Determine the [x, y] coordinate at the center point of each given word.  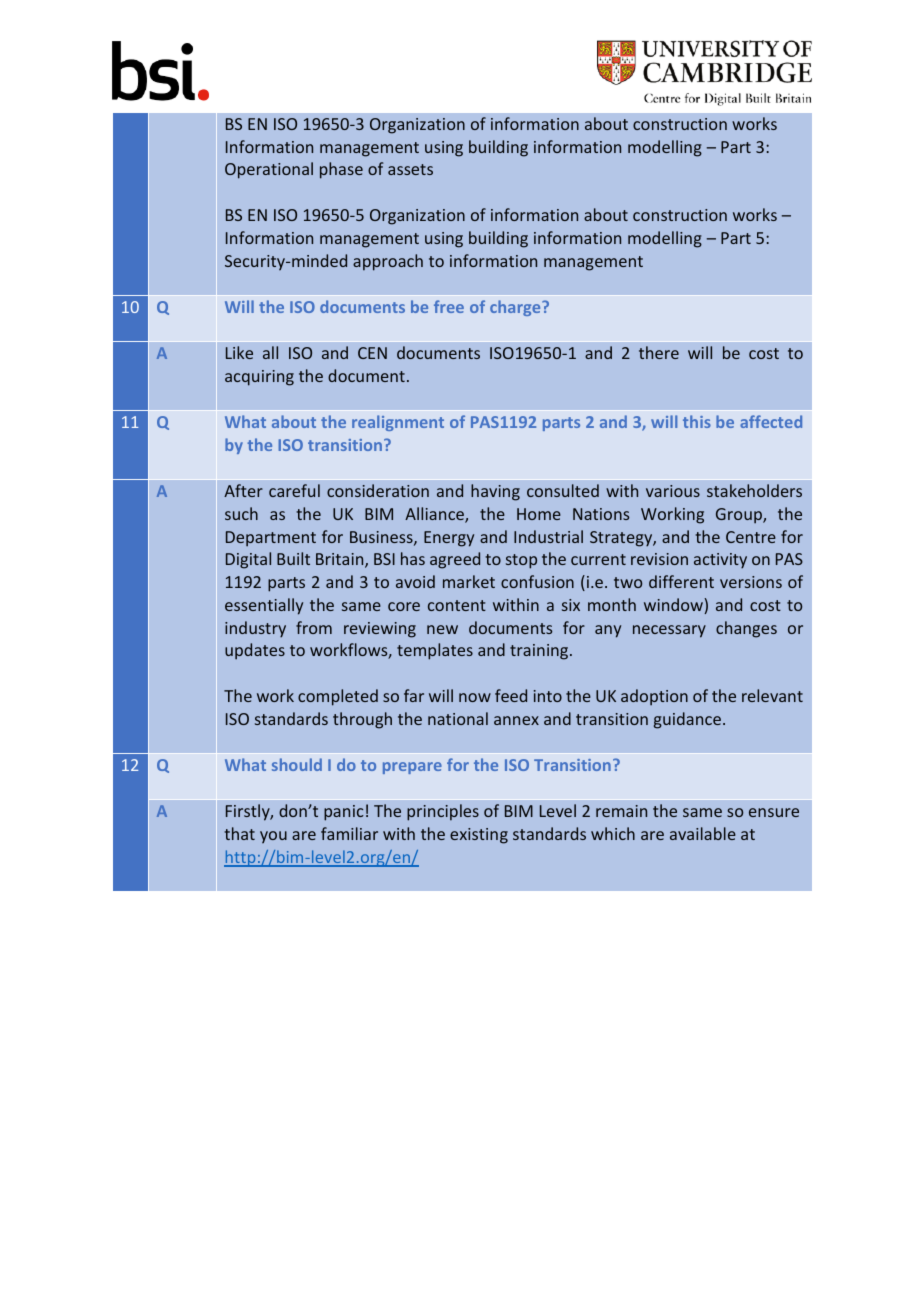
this [697, 421]
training [540, 652]
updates [255, 651]
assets [410, 169]
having [495, 492]
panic [344, 813]
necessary [669, 631]
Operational [269, 170]
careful [294, 490]
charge [516, 308]
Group [740, 516]
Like [239, 352]
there [659, 352]
